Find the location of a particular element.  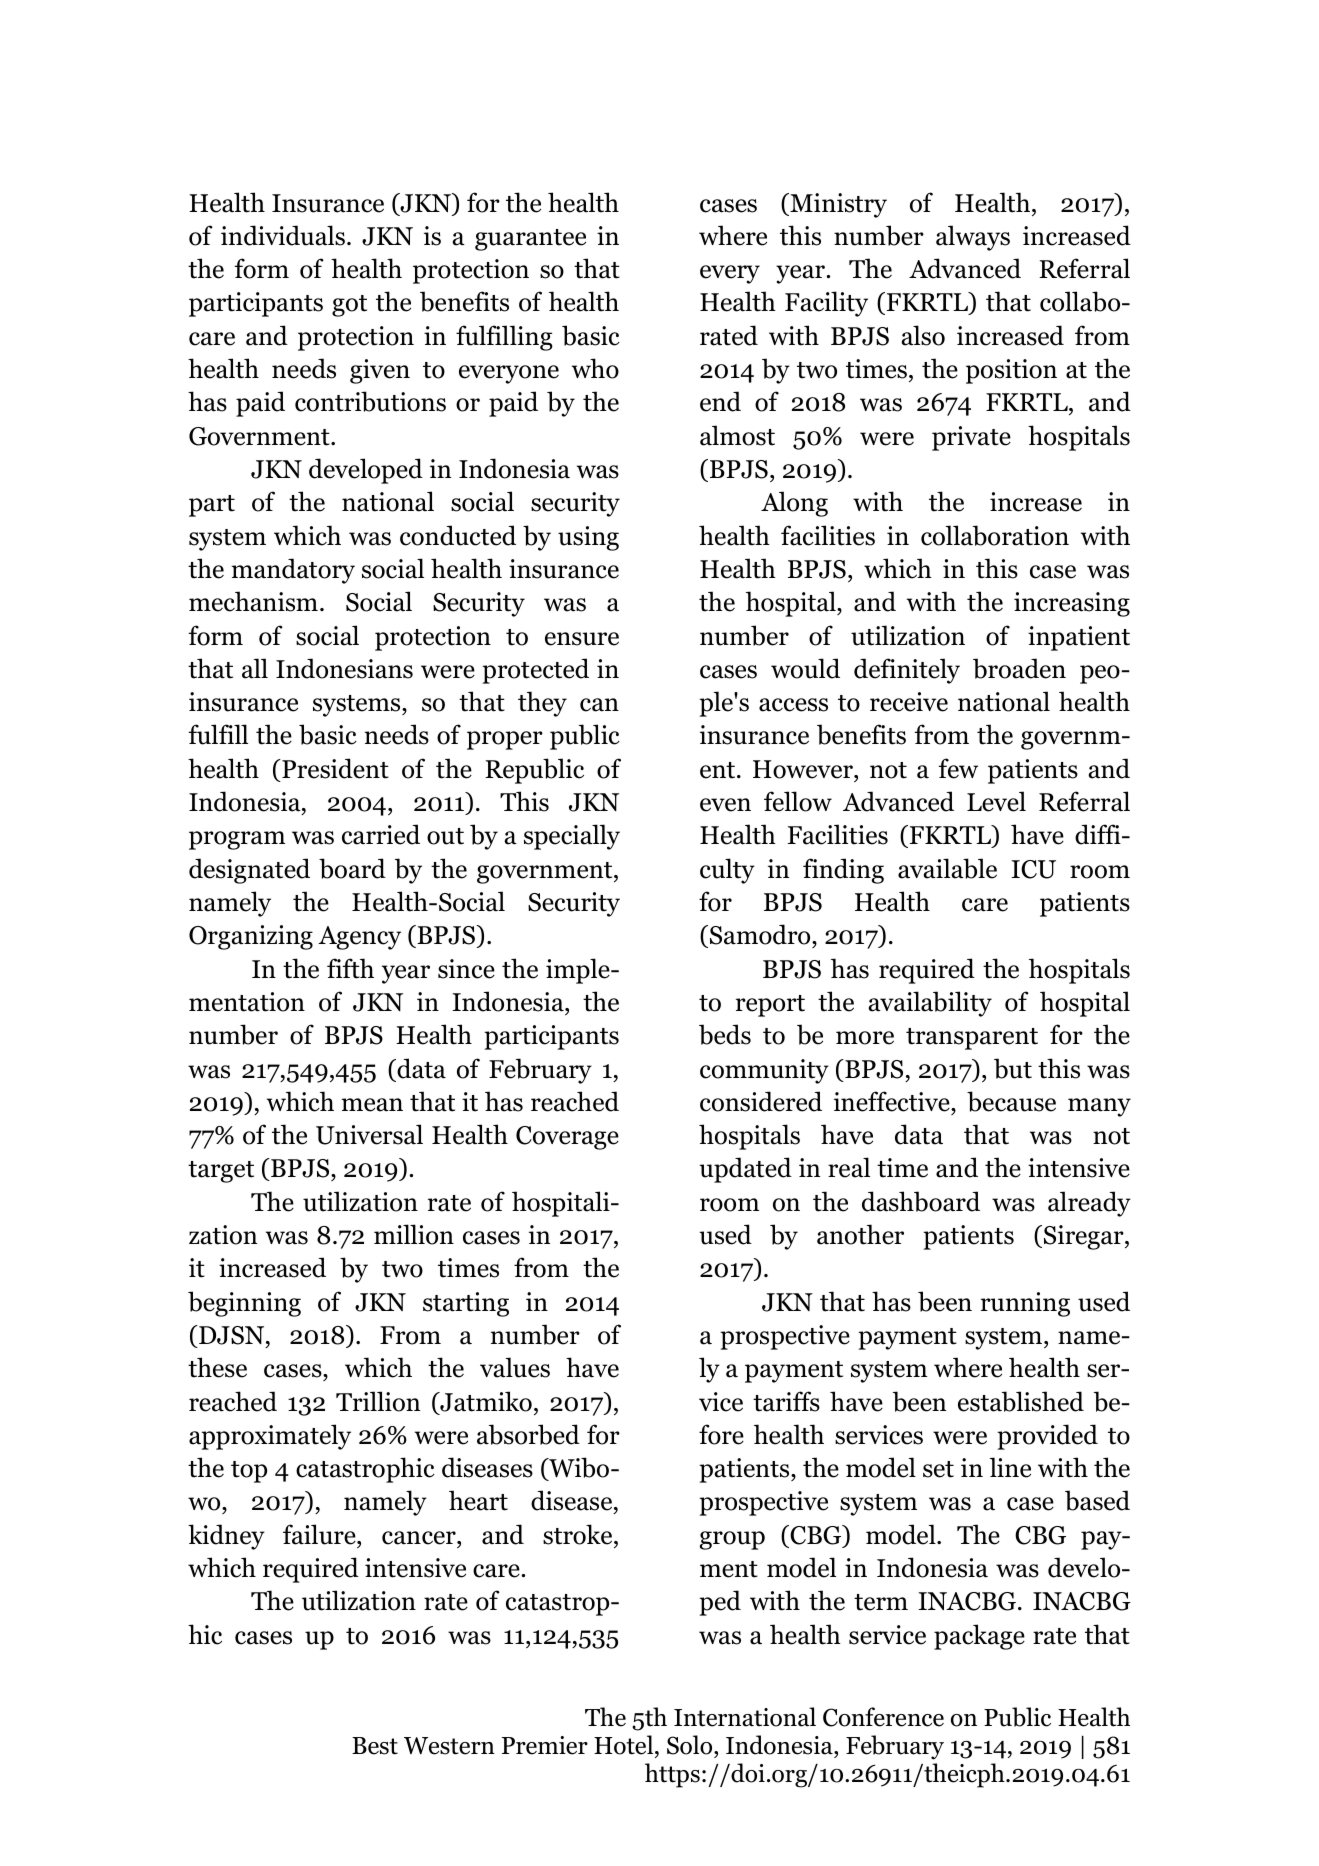

availability is located at coordinates (930, 1004).
